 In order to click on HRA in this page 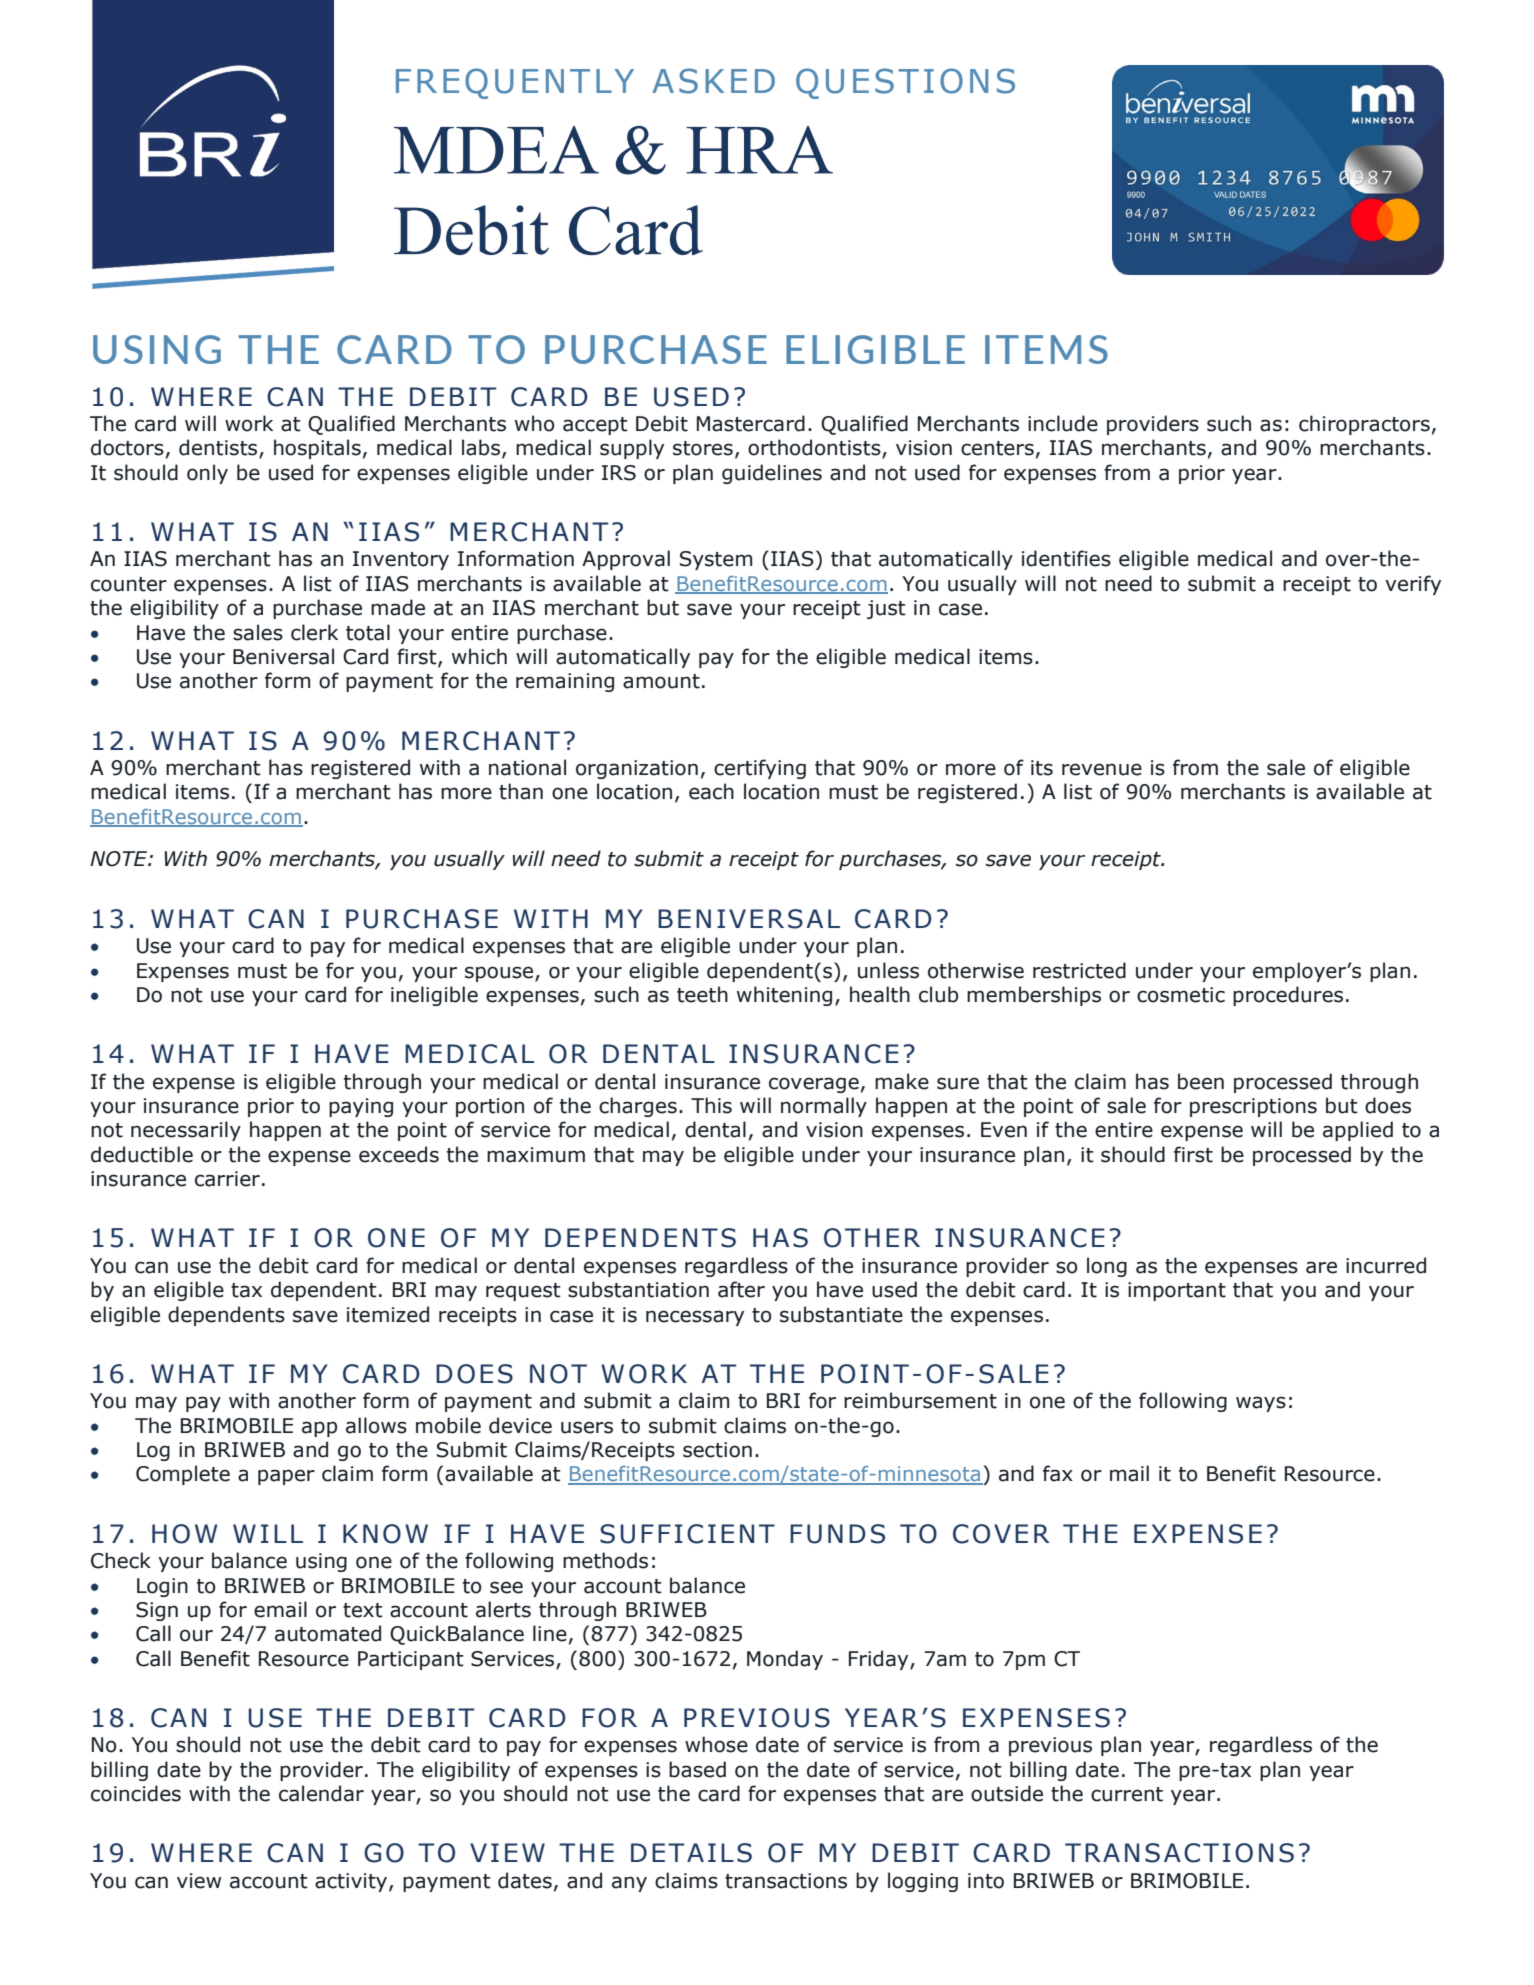, I will do `click(759, 150)`.
